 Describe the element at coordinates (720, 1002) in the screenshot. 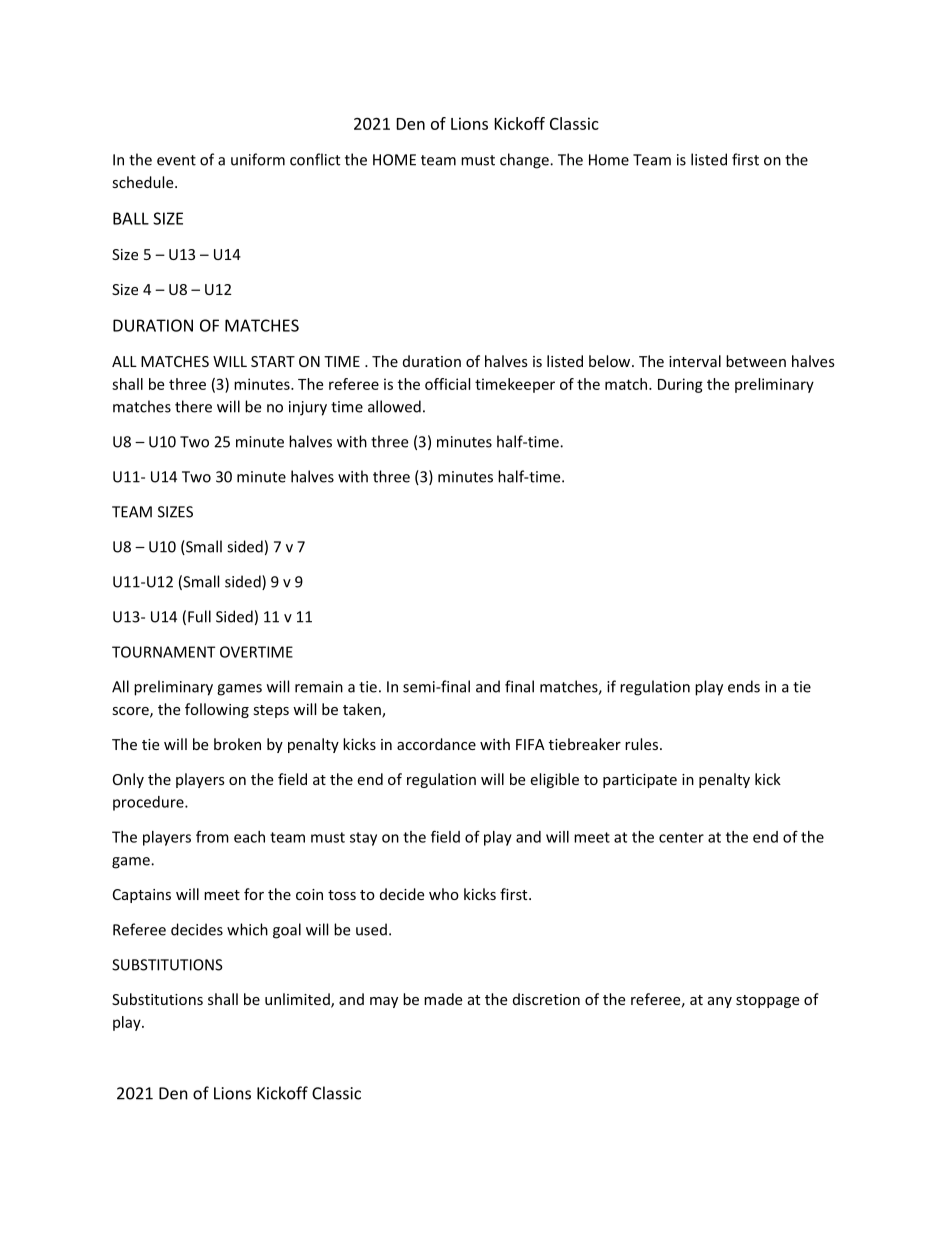

I see `any` at that location.
